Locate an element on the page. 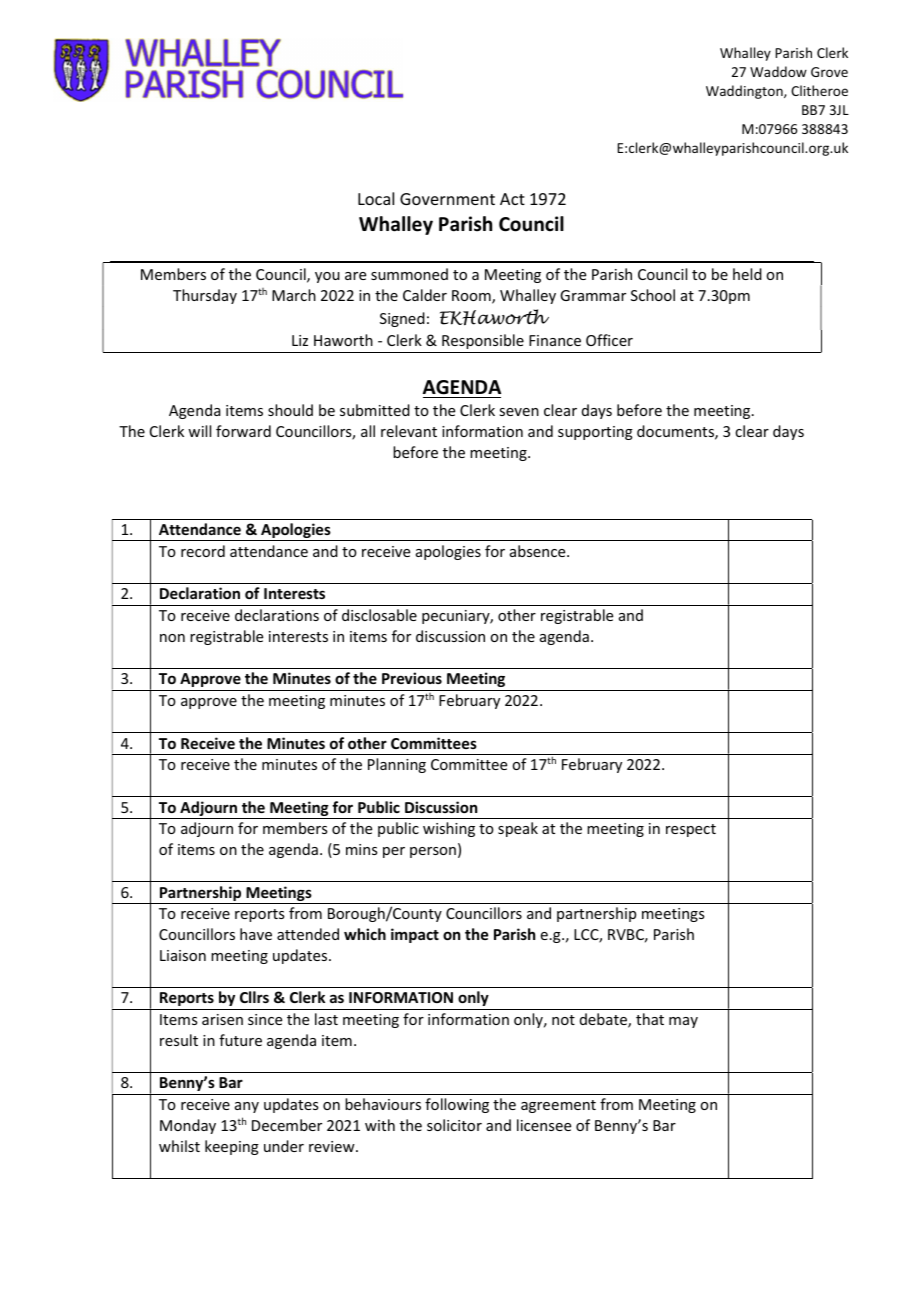 The image size is (924, 1308). Liz is located at coordinates (300, 340).
